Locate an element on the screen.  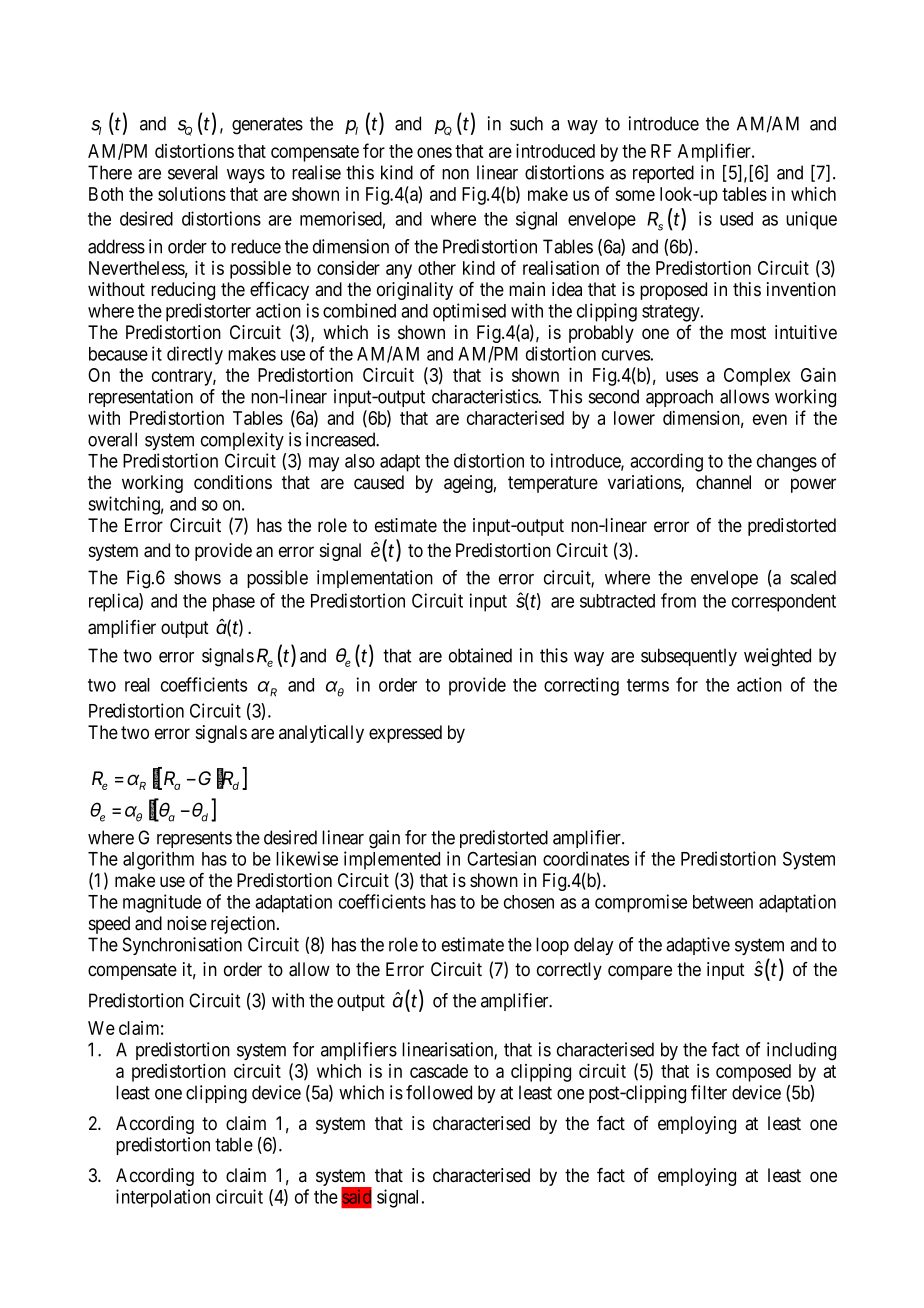
most is located at coordinates (748, 333).
